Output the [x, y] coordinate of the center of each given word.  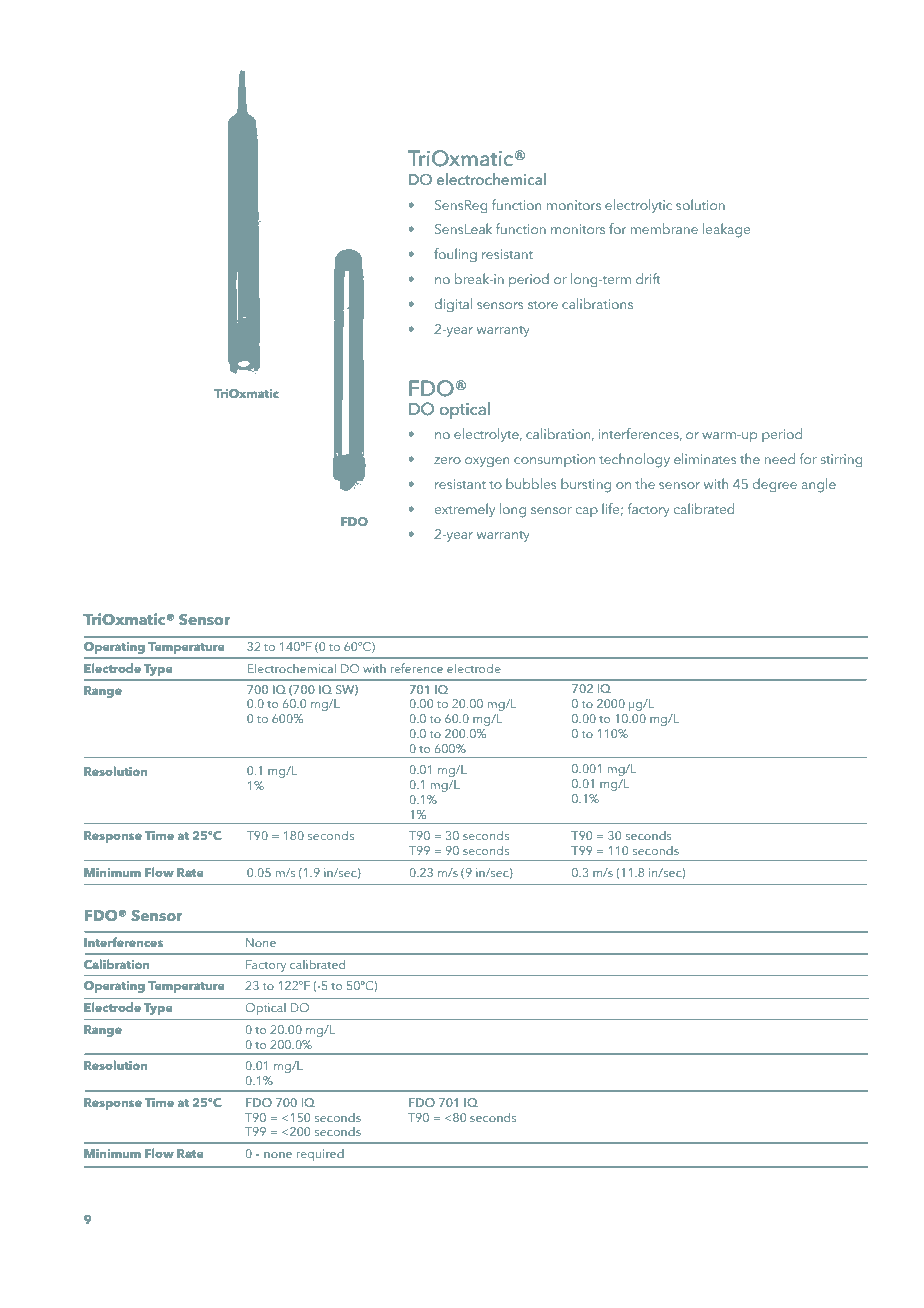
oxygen [487, 462]
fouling [455, 255]
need [780, 458]
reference [417, 668]
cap [587, 512]
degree [775, 485]
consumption [554, 460]
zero [447, 460]
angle [819, 485]
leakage [726, 230]
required [320, 1155]
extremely [465, 510]
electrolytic [638, 206]
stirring [842, 461]
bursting [586, 485]
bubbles [531, 483]
